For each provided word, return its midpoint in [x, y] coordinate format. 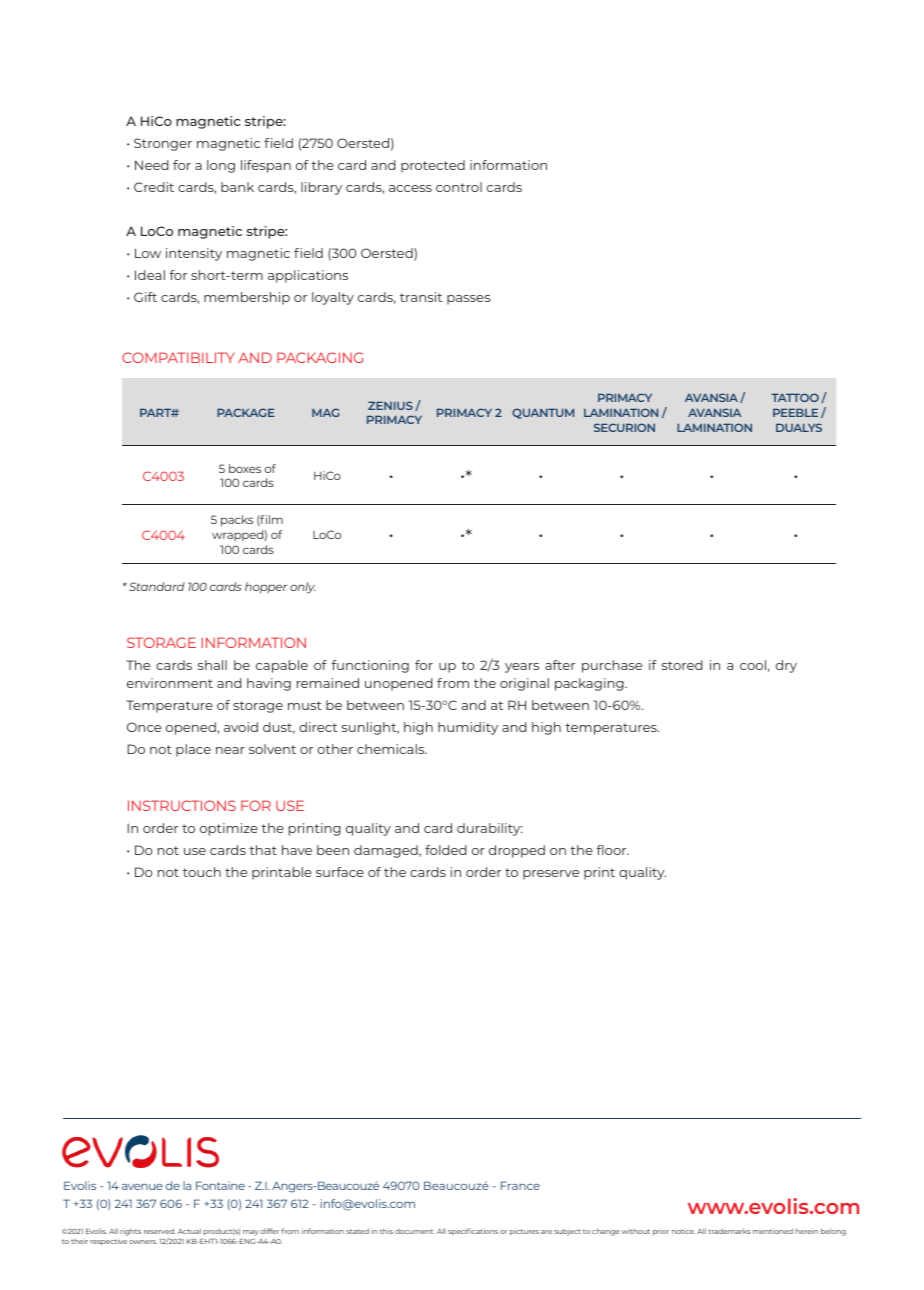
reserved [160, 1231]
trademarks [729, 1231]
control [459, 187]
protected [433, 166]
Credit [154, 187]
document [415, 1231]
